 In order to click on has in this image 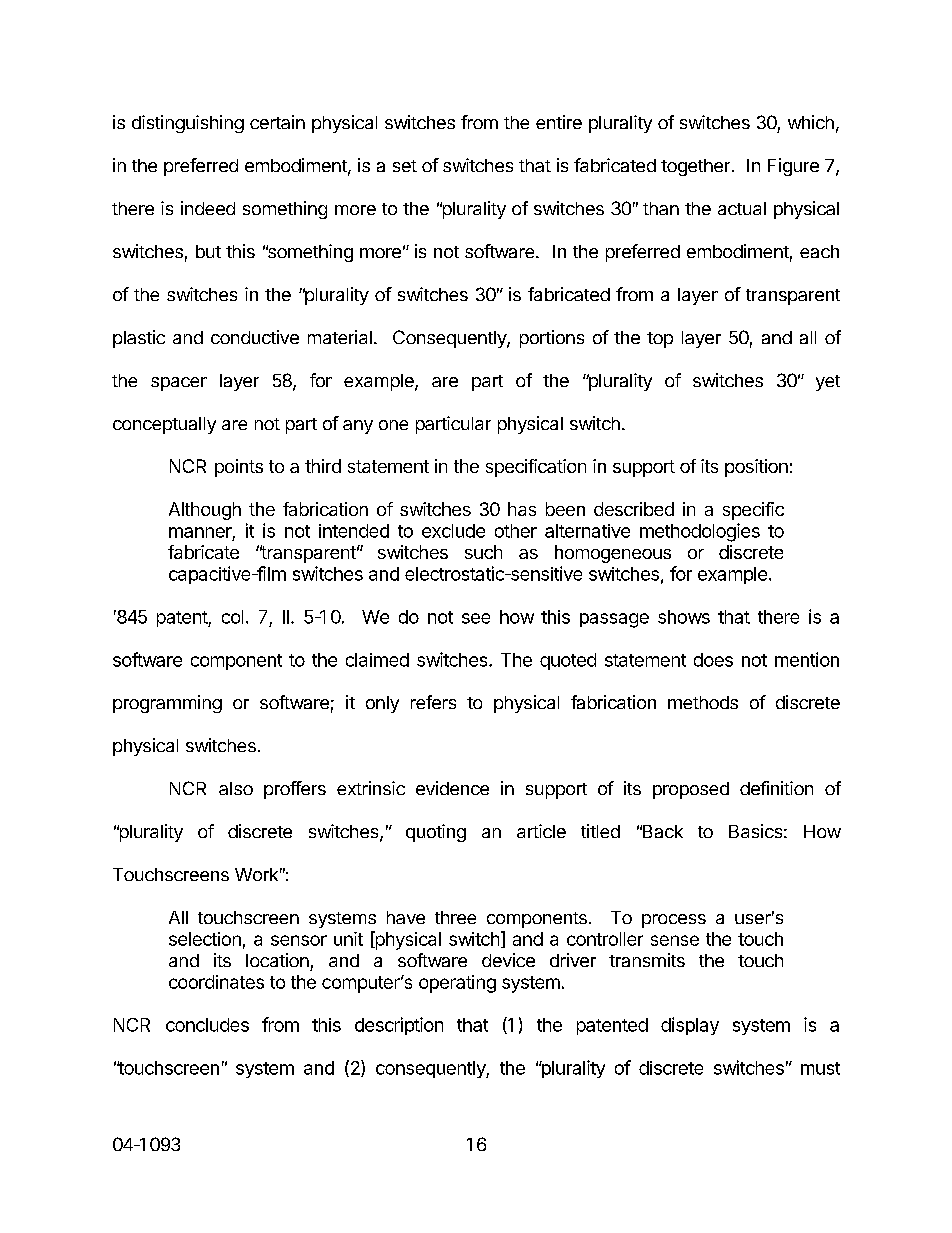, I will do `click(522, 509)`.
